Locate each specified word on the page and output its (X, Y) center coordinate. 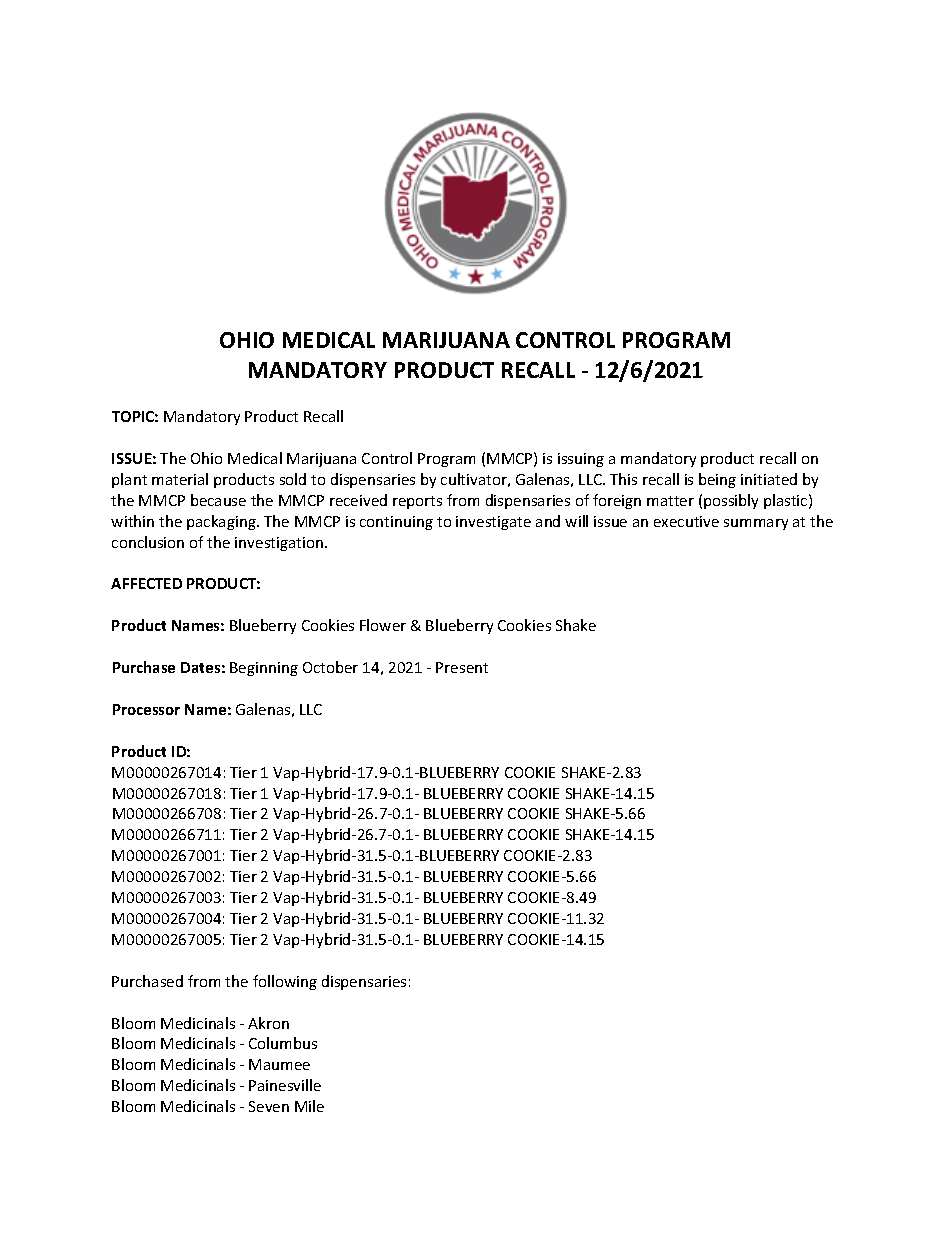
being (717, 480)
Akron (268, 1023)
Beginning (264, 669)
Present (462, 667)
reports (417, 502)
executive (686, 521)
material (180, 479)
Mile (309, 1106)
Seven (269, 1106)
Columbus (283, 1043)
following (285, 982)
